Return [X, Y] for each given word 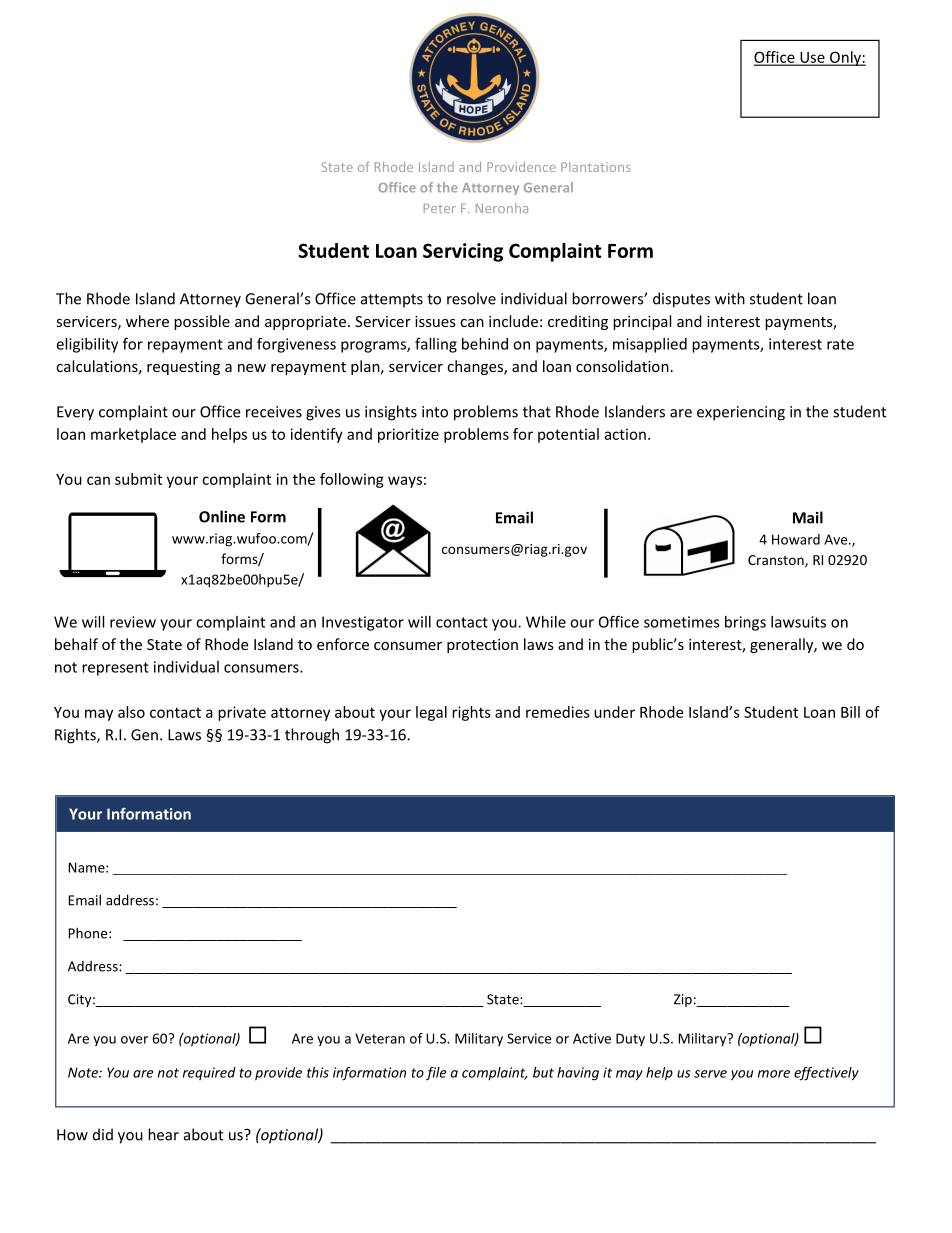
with [730, 298]
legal [431, 713]
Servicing [463, 252]
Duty [630, 1039]
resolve [471, 298]
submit [138, 479]
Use [812, 58]
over [134, 1040]
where [147, 321]
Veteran [380, 1038]
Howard [796, 539]
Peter [440, 208]
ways [405, 482]
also [131, 712]
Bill [850, 712]
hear [163, 1134]
